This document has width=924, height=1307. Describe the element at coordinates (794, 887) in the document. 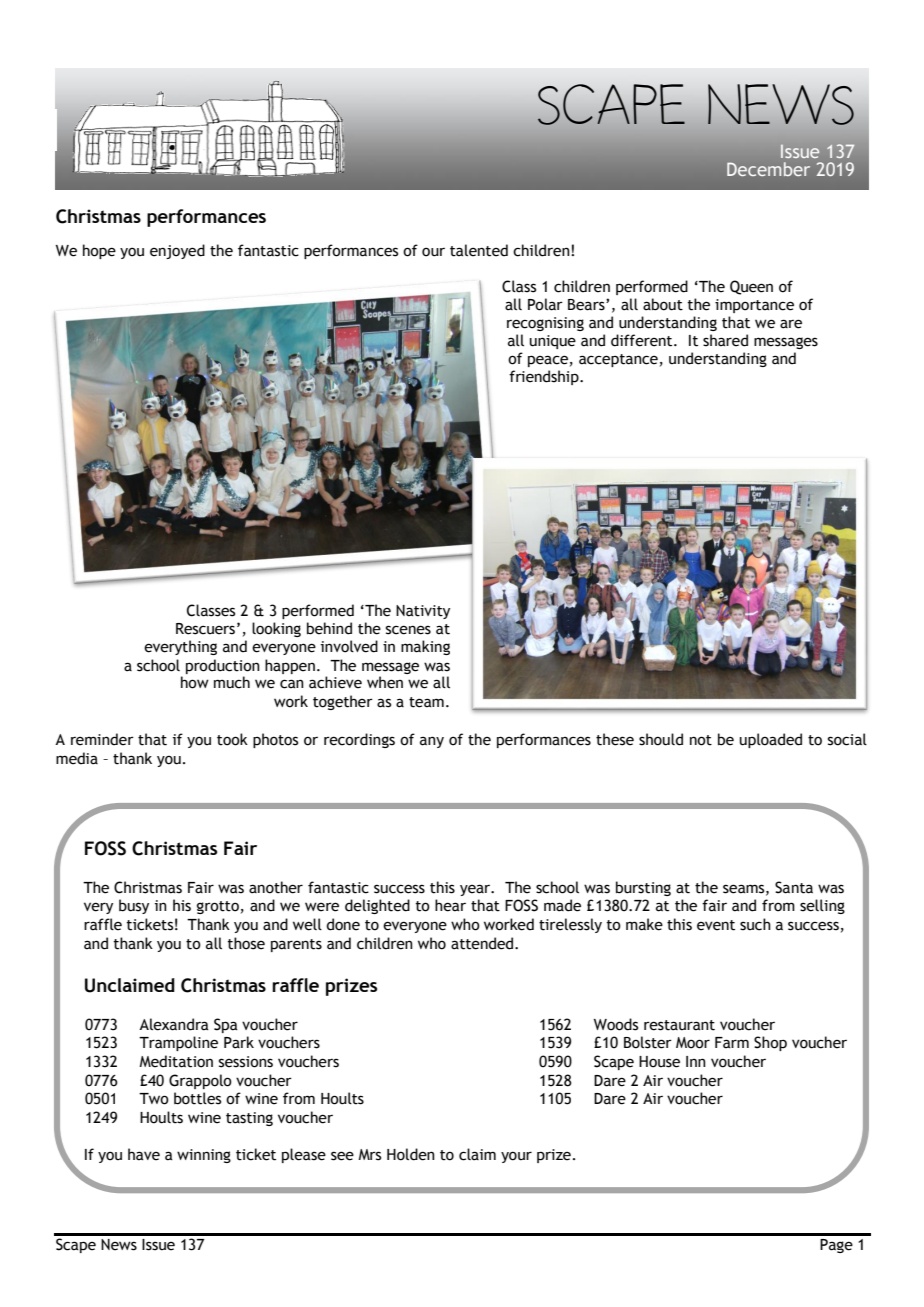

I see `Santa` at that location.
